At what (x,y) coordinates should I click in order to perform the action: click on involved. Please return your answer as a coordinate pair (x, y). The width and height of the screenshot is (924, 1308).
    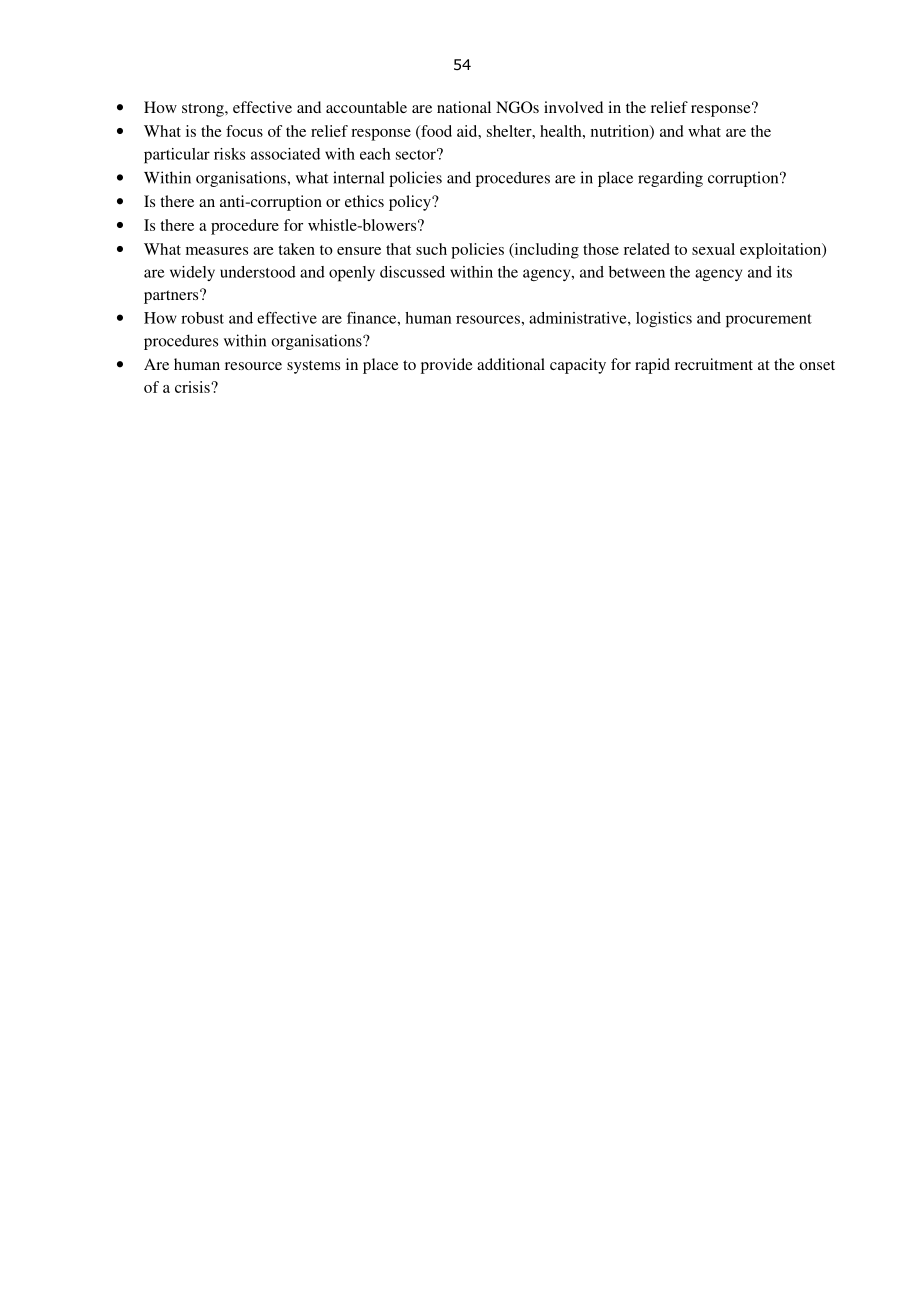
    Looking at the image, I should click on (573, 107).
